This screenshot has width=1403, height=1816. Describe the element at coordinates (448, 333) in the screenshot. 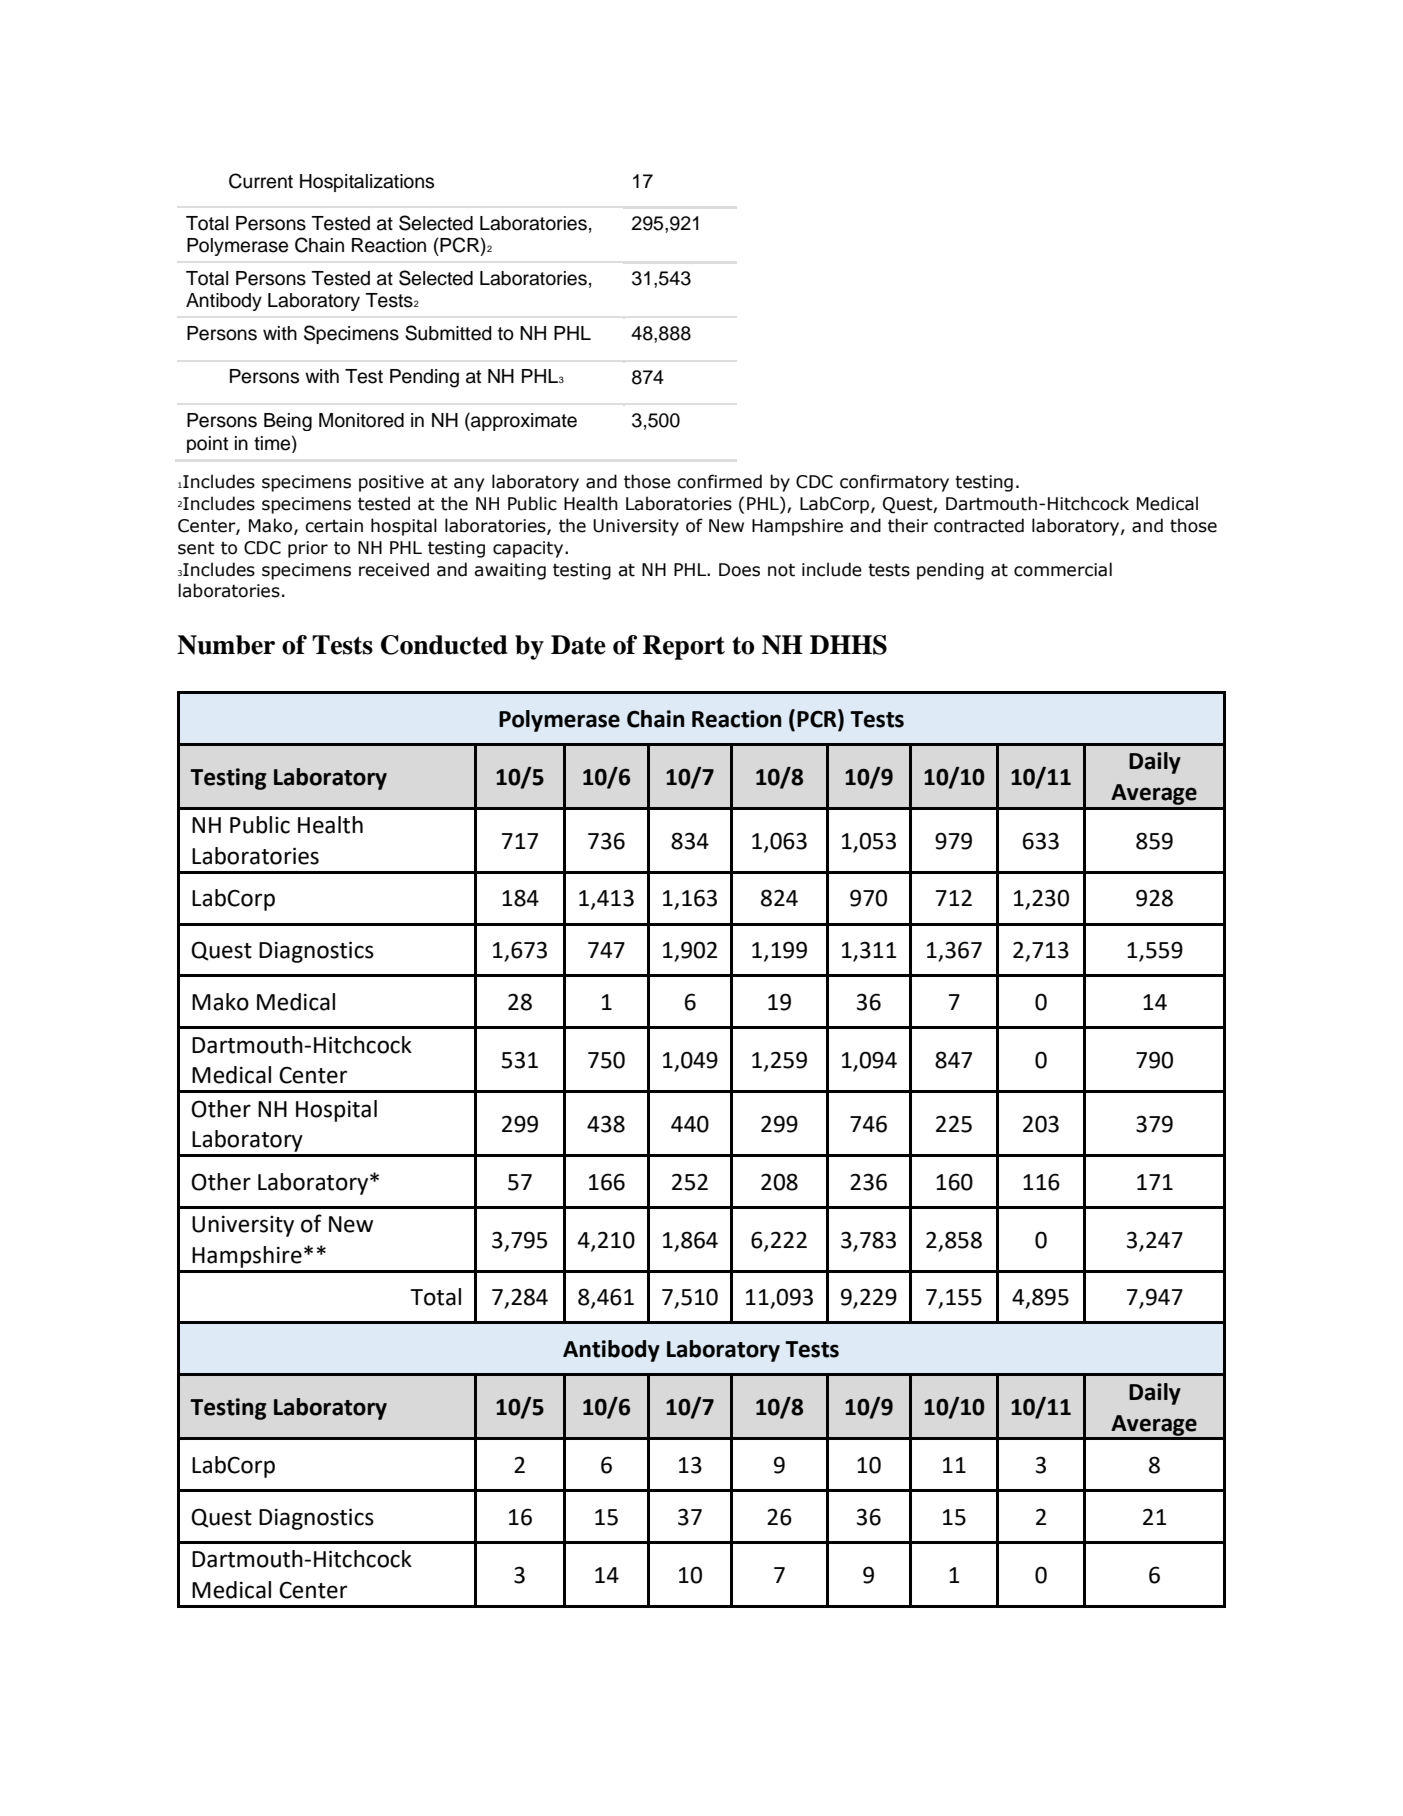

I see `Submitted` at that location.
